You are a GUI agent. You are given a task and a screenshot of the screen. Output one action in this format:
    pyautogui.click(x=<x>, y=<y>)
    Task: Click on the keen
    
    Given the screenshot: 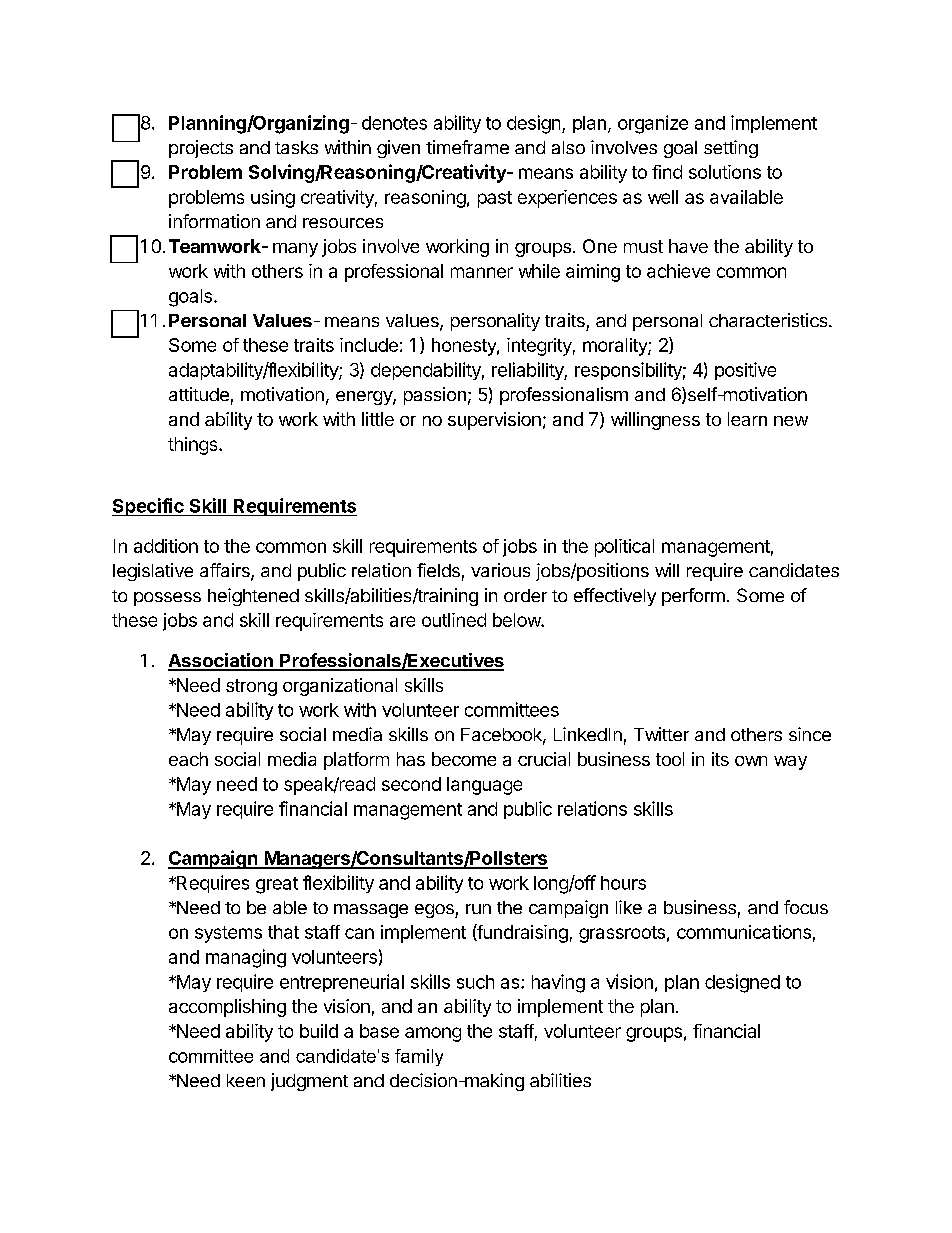 What is the action you would take?
    pyautogui.click(x=246, y=1080)
